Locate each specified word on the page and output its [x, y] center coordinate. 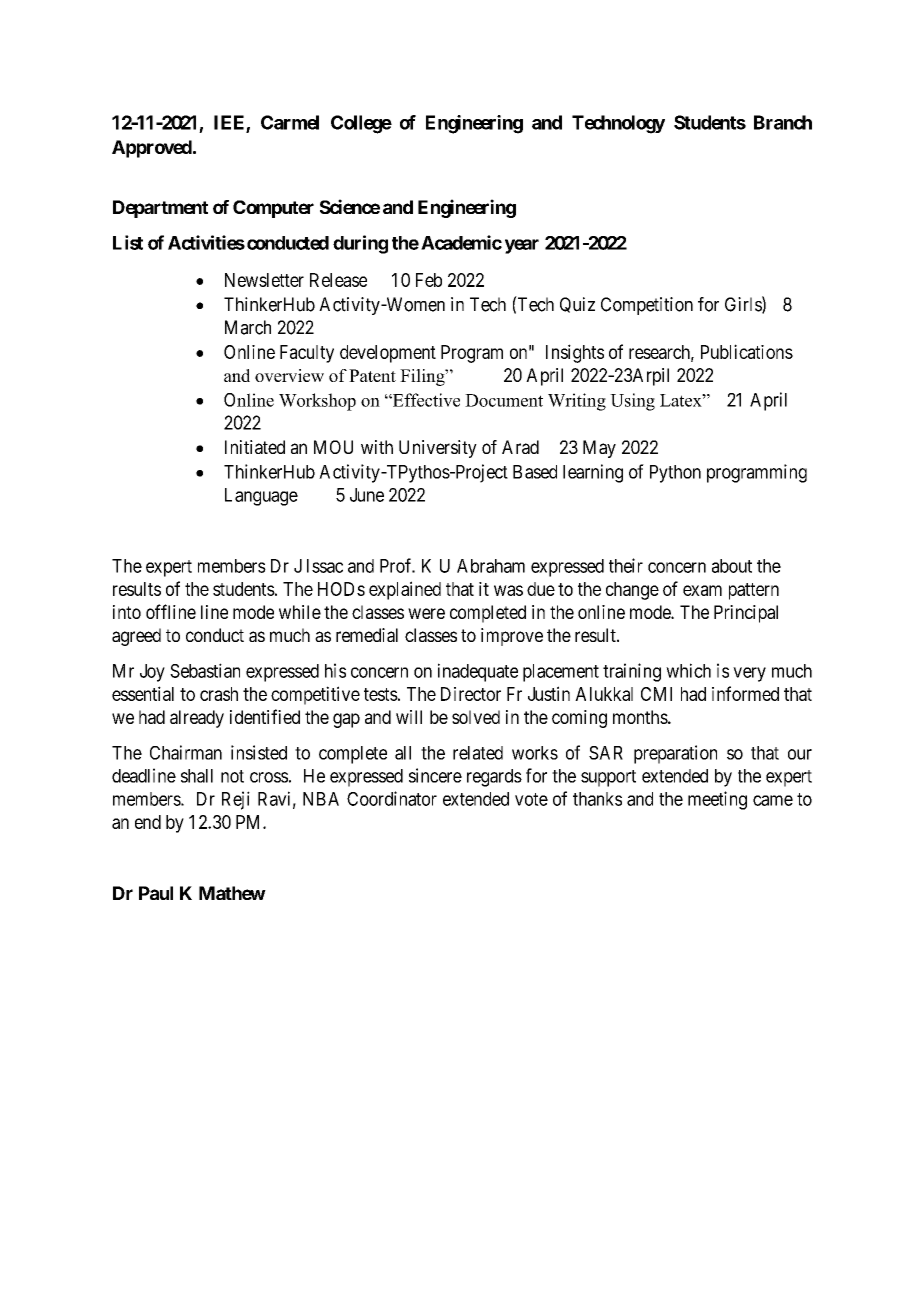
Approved [152, 149]
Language [261, 497]
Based [535, 472]
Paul [156, 893]
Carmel [290, 122]
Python [675, 474]
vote [531, 799]
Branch [783, 122]
